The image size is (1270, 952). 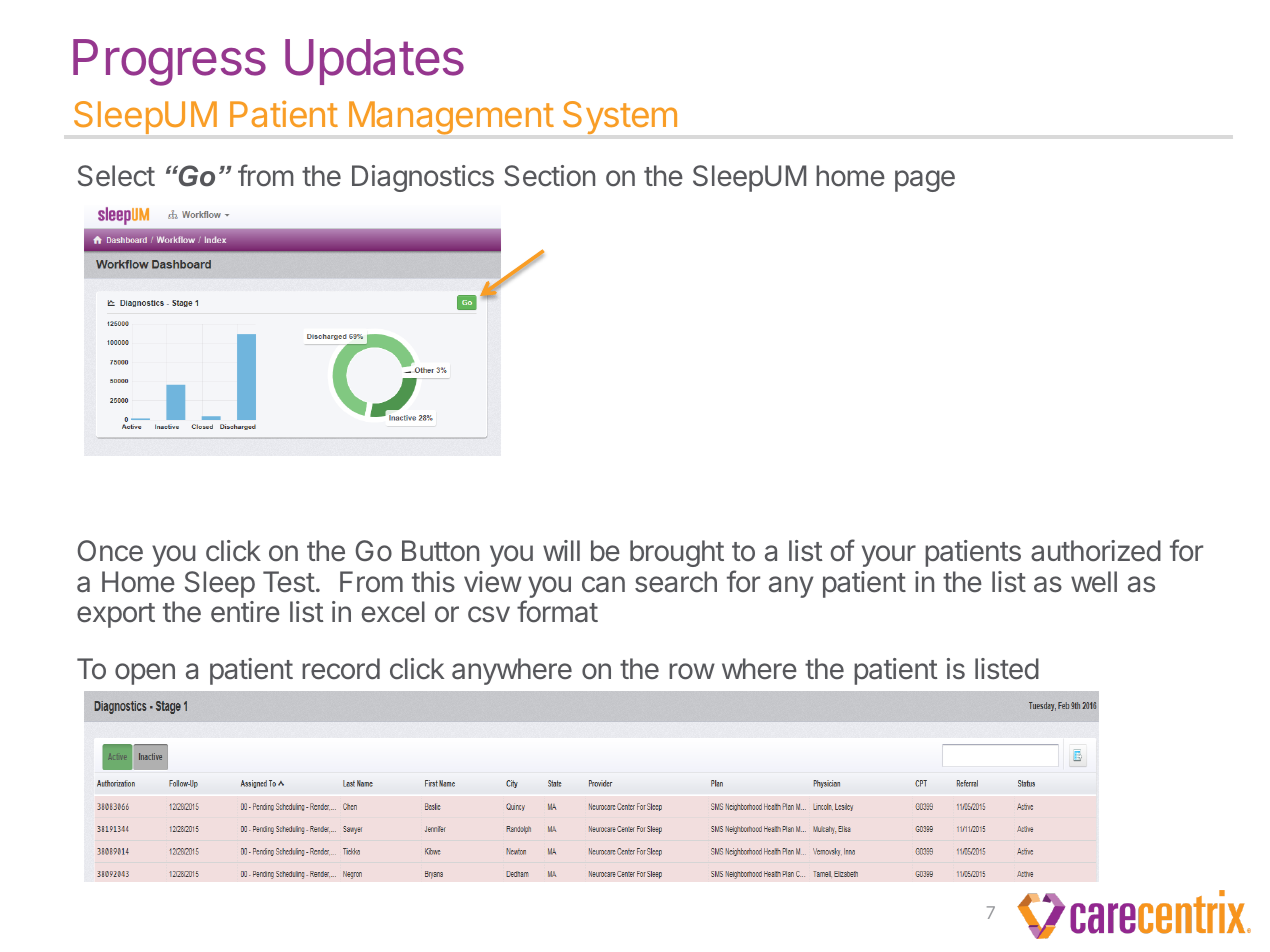 I want to click on Progress, so click(x=169, y=62).
